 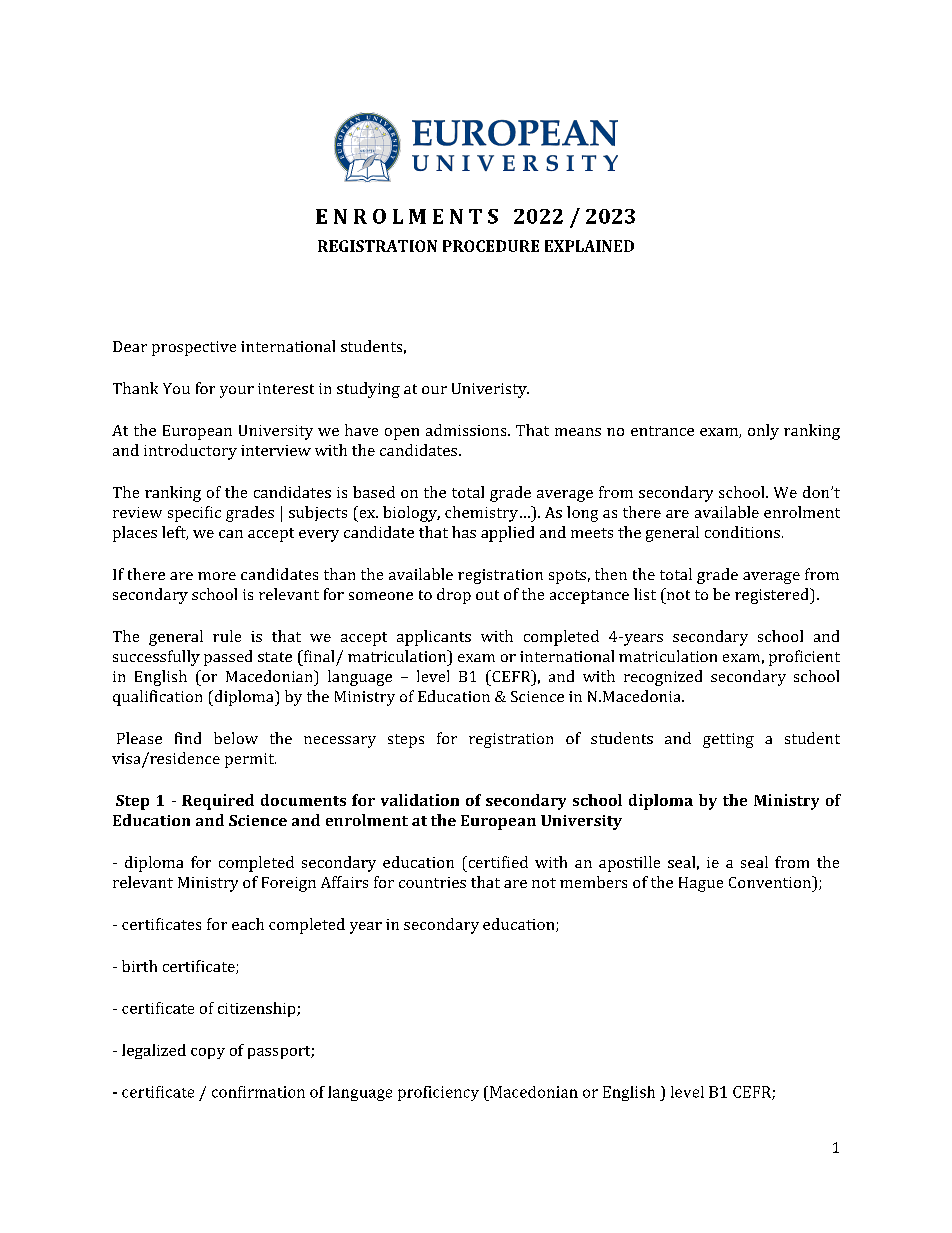 I want to click on prospective, so click(x=194, y=348).
